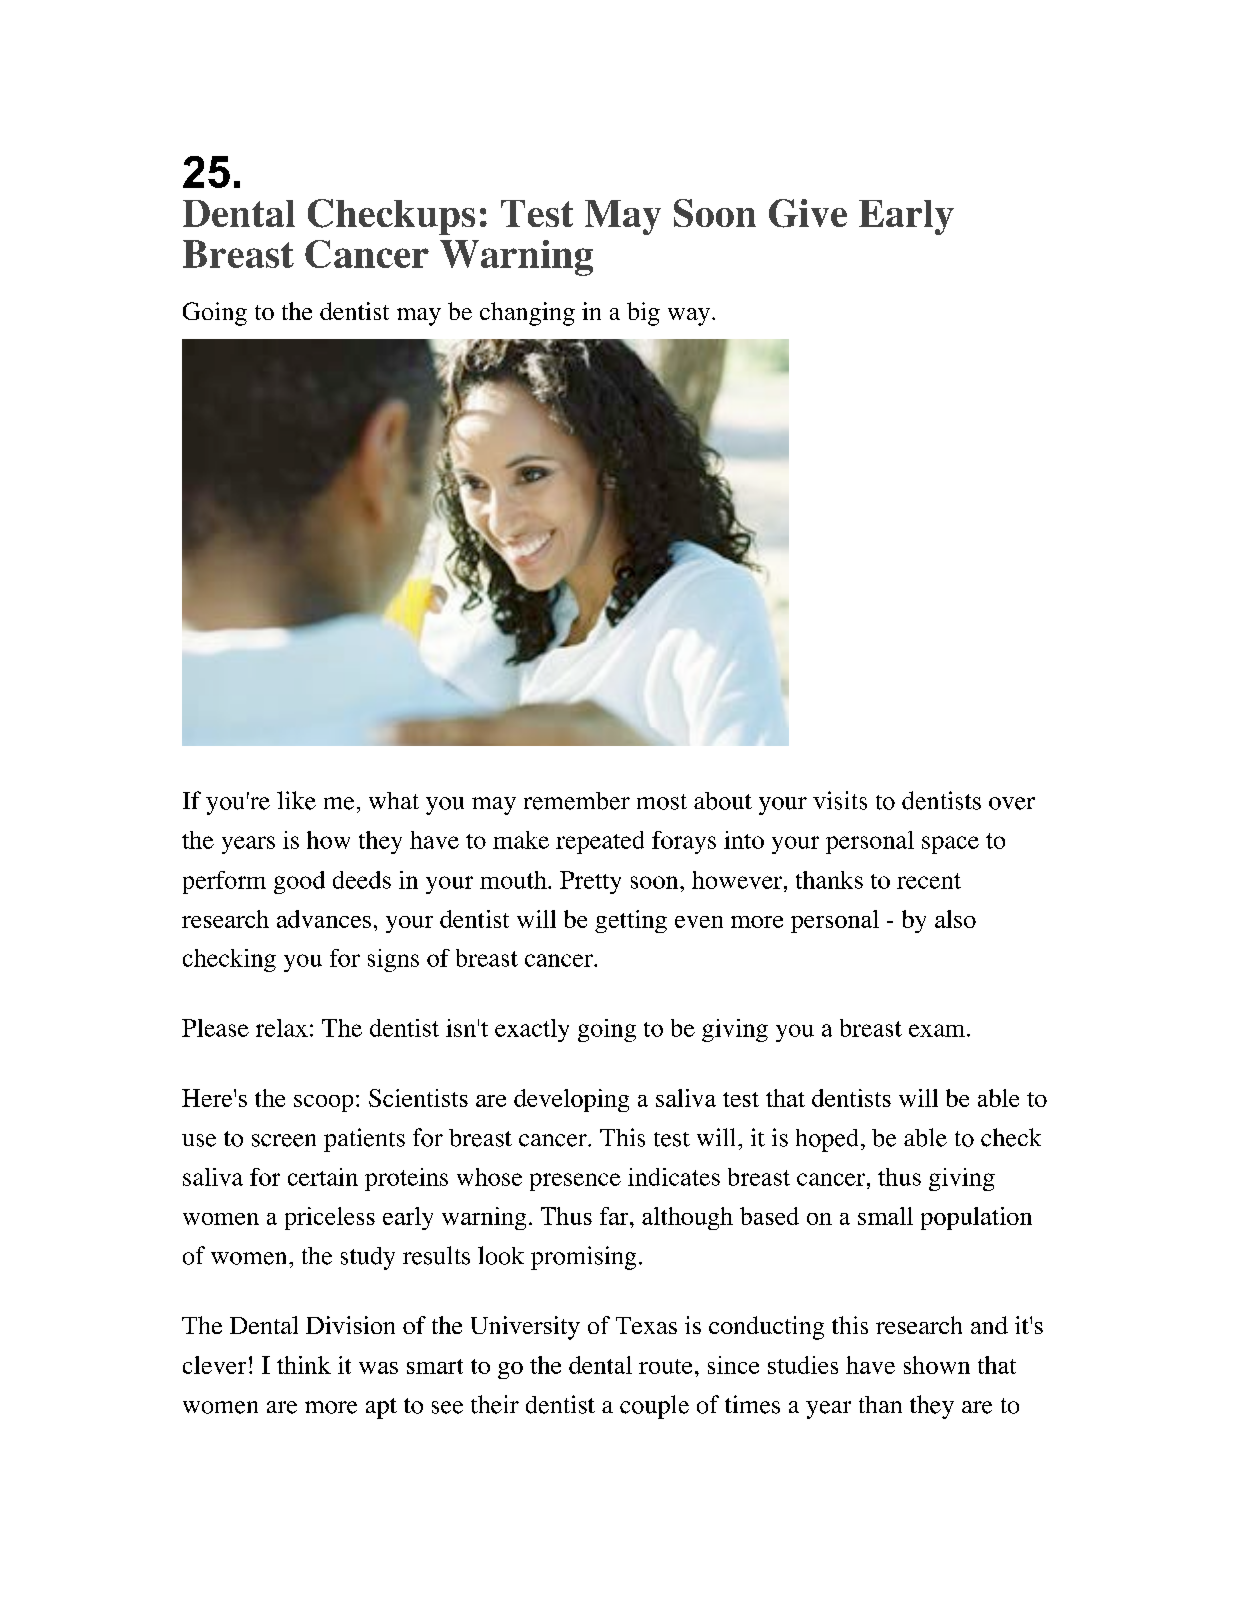  What do you see at coordinates (284, 1140) in the page?
I see `screen` at bounding box center [284, 1140].
